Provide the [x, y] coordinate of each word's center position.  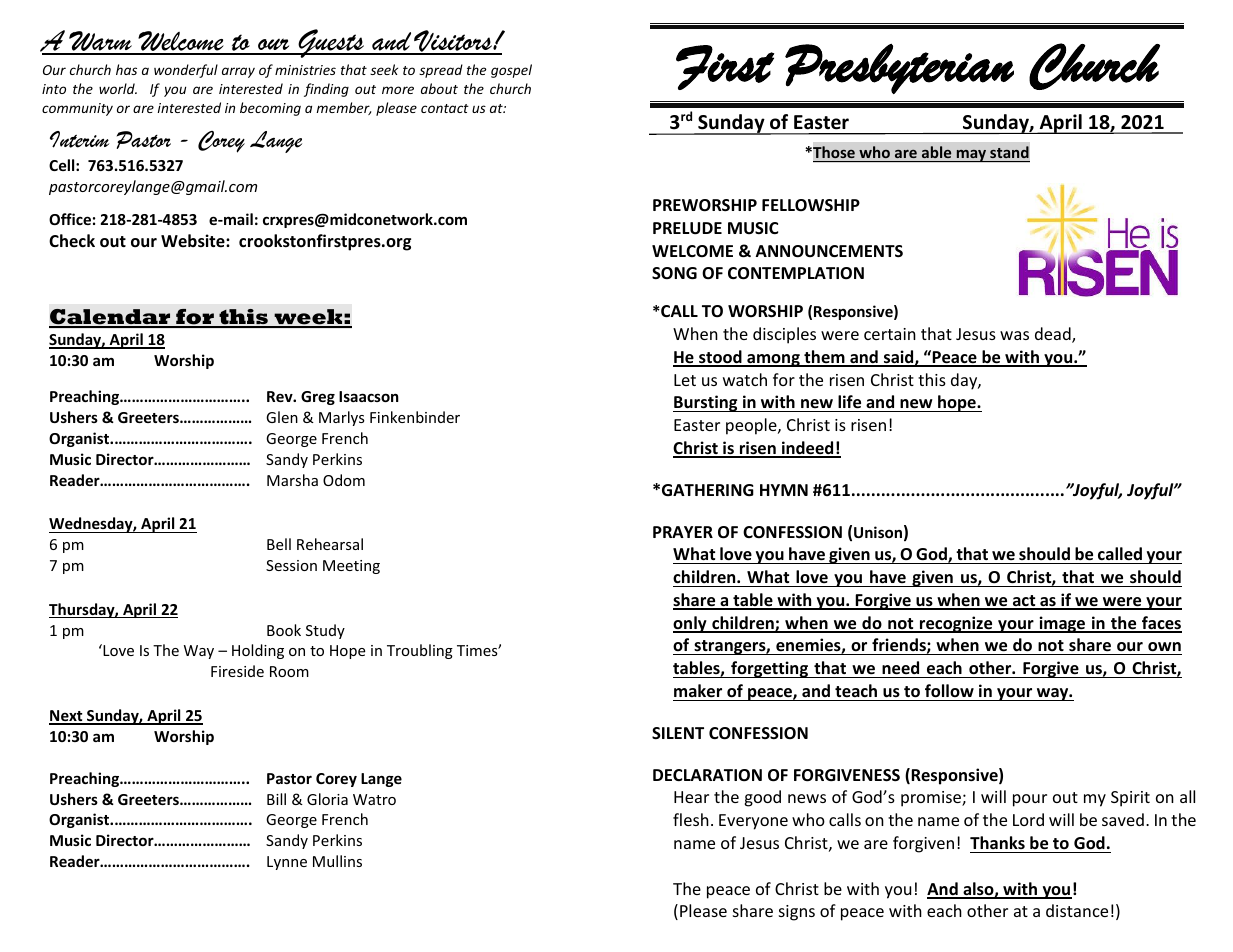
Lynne [287, 863]
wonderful [186, 71]
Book [284, 630]
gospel [511, 71]
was [1014, 335]
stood [720, 358]
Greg [318, 398]
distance [1077, 910]
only [691, 624]
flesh [691, 819]
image [1062, 624]
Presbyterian [899, 69]
